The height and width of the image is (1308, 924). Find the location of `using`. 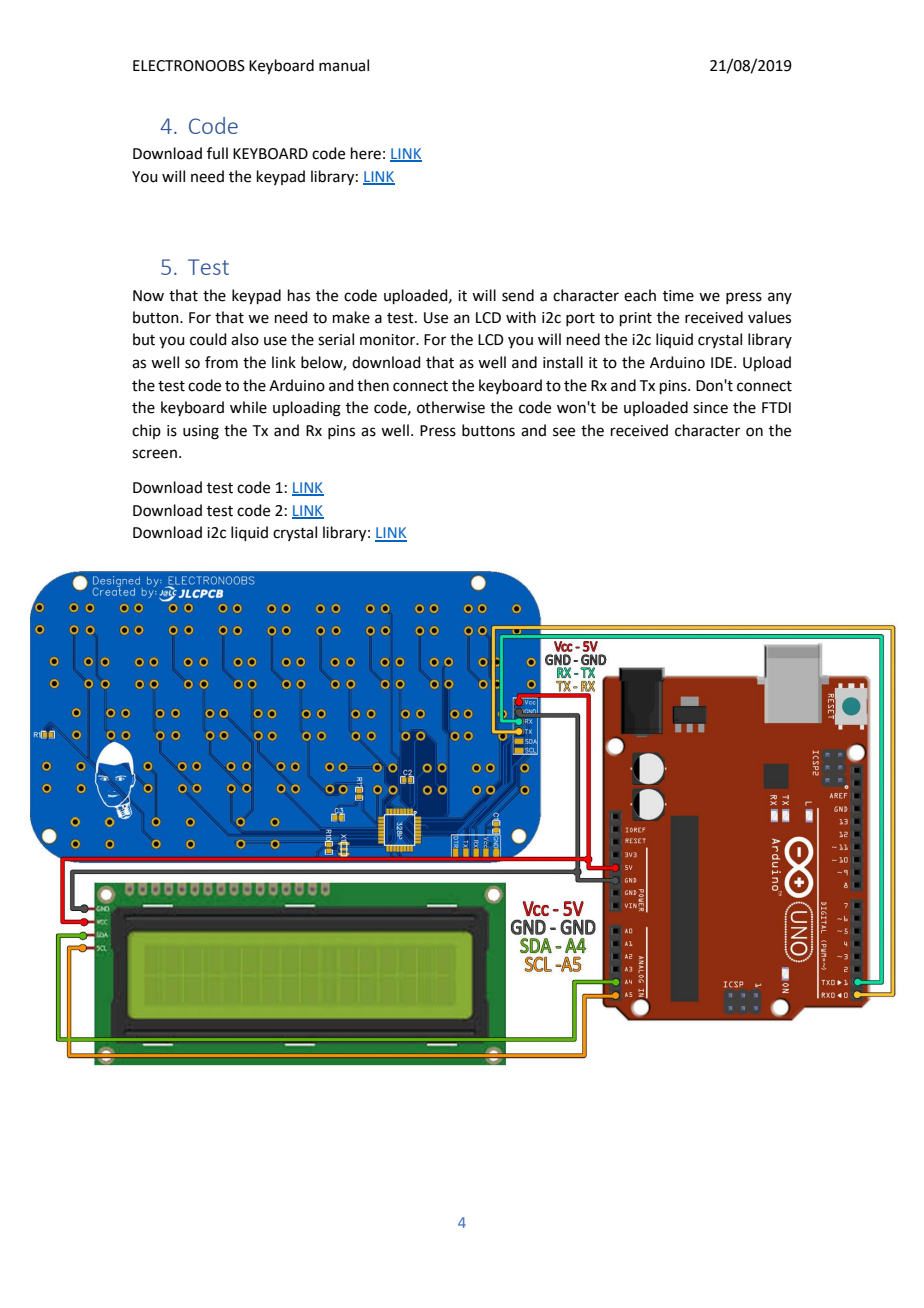

using is located at coordinates (201, 432).
